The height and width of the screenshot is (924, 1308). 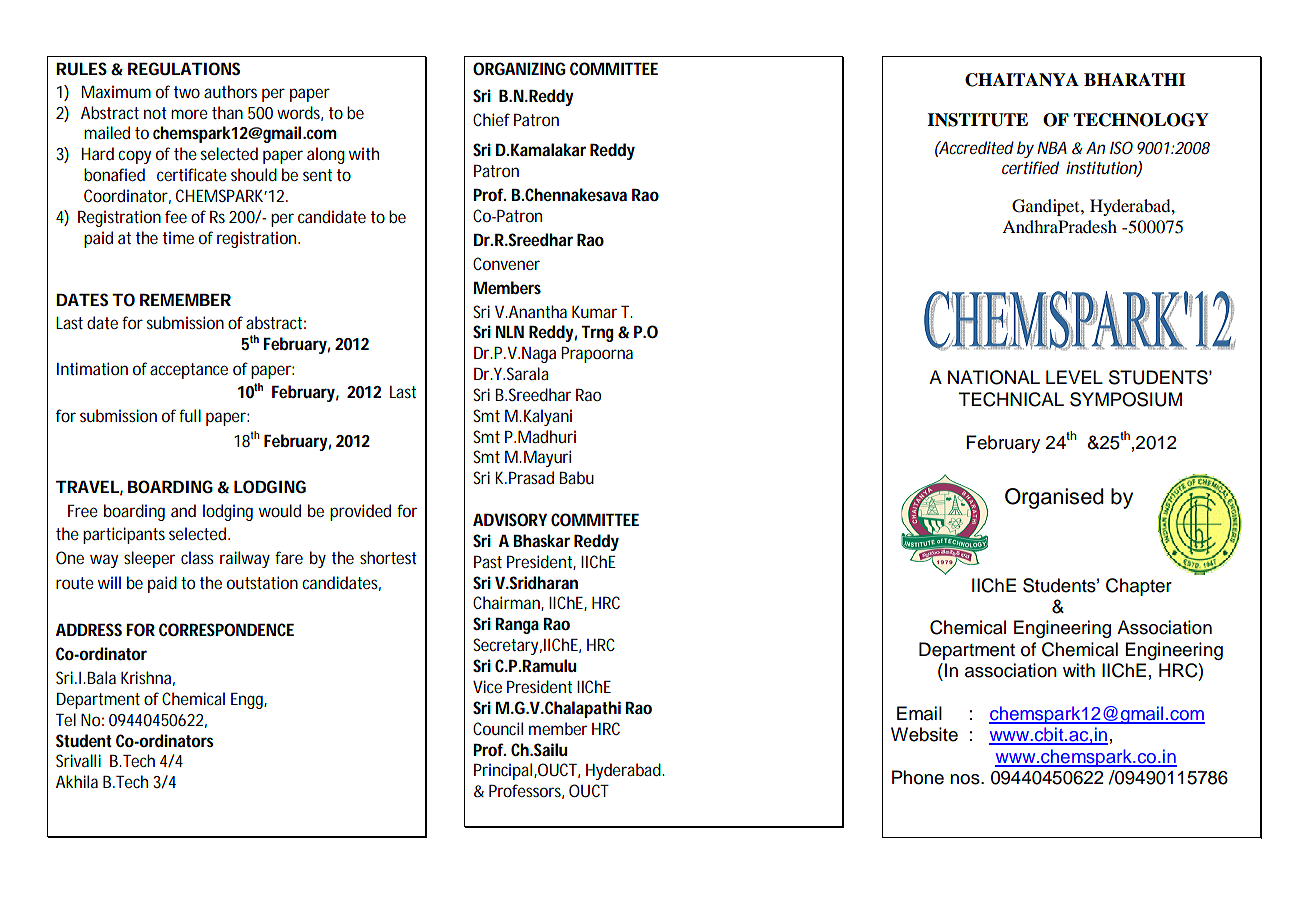 What do you see at coordinates (1139, 587) in the screenshot?
I see `Chapter` at bounding box center [1139, 587].
